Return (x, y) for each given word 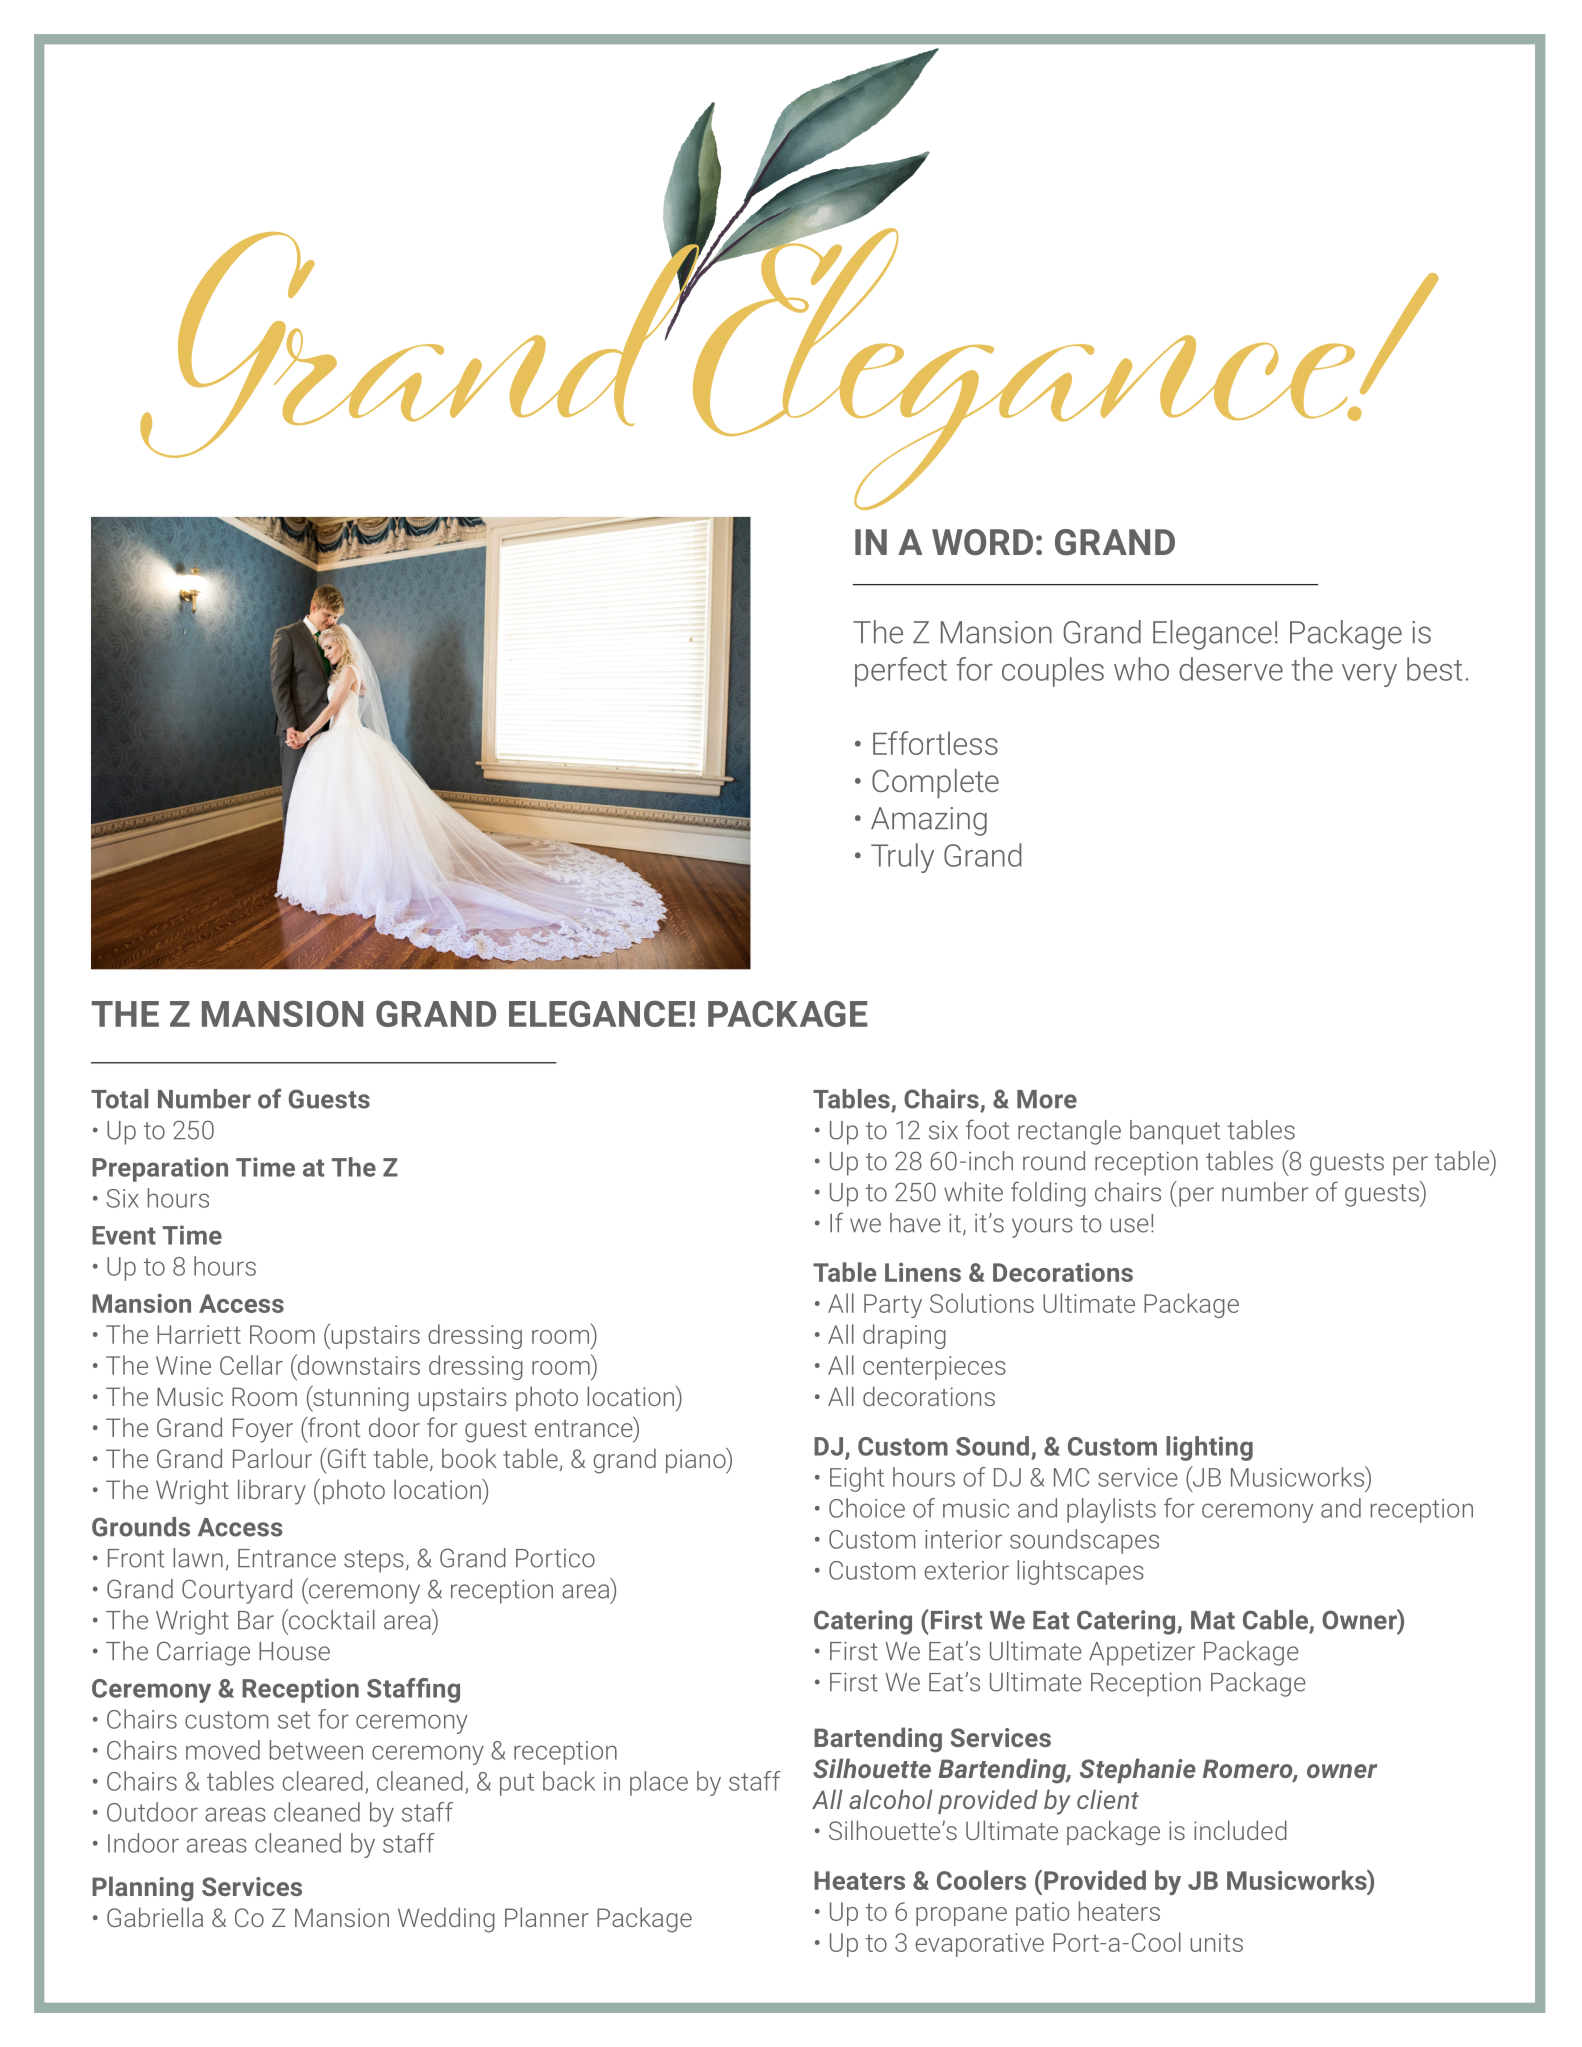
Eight (857, 1479)
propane (961, 1916)
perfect (901, 672)
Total (119, 1099)
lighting (1209, 1448)
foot (988, 1129)
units (1216, 1942)
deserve (1231, 669)
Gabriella (155, 1917)
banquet (1175, 1132)
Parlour (272, 1458)
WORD (982, 542)
